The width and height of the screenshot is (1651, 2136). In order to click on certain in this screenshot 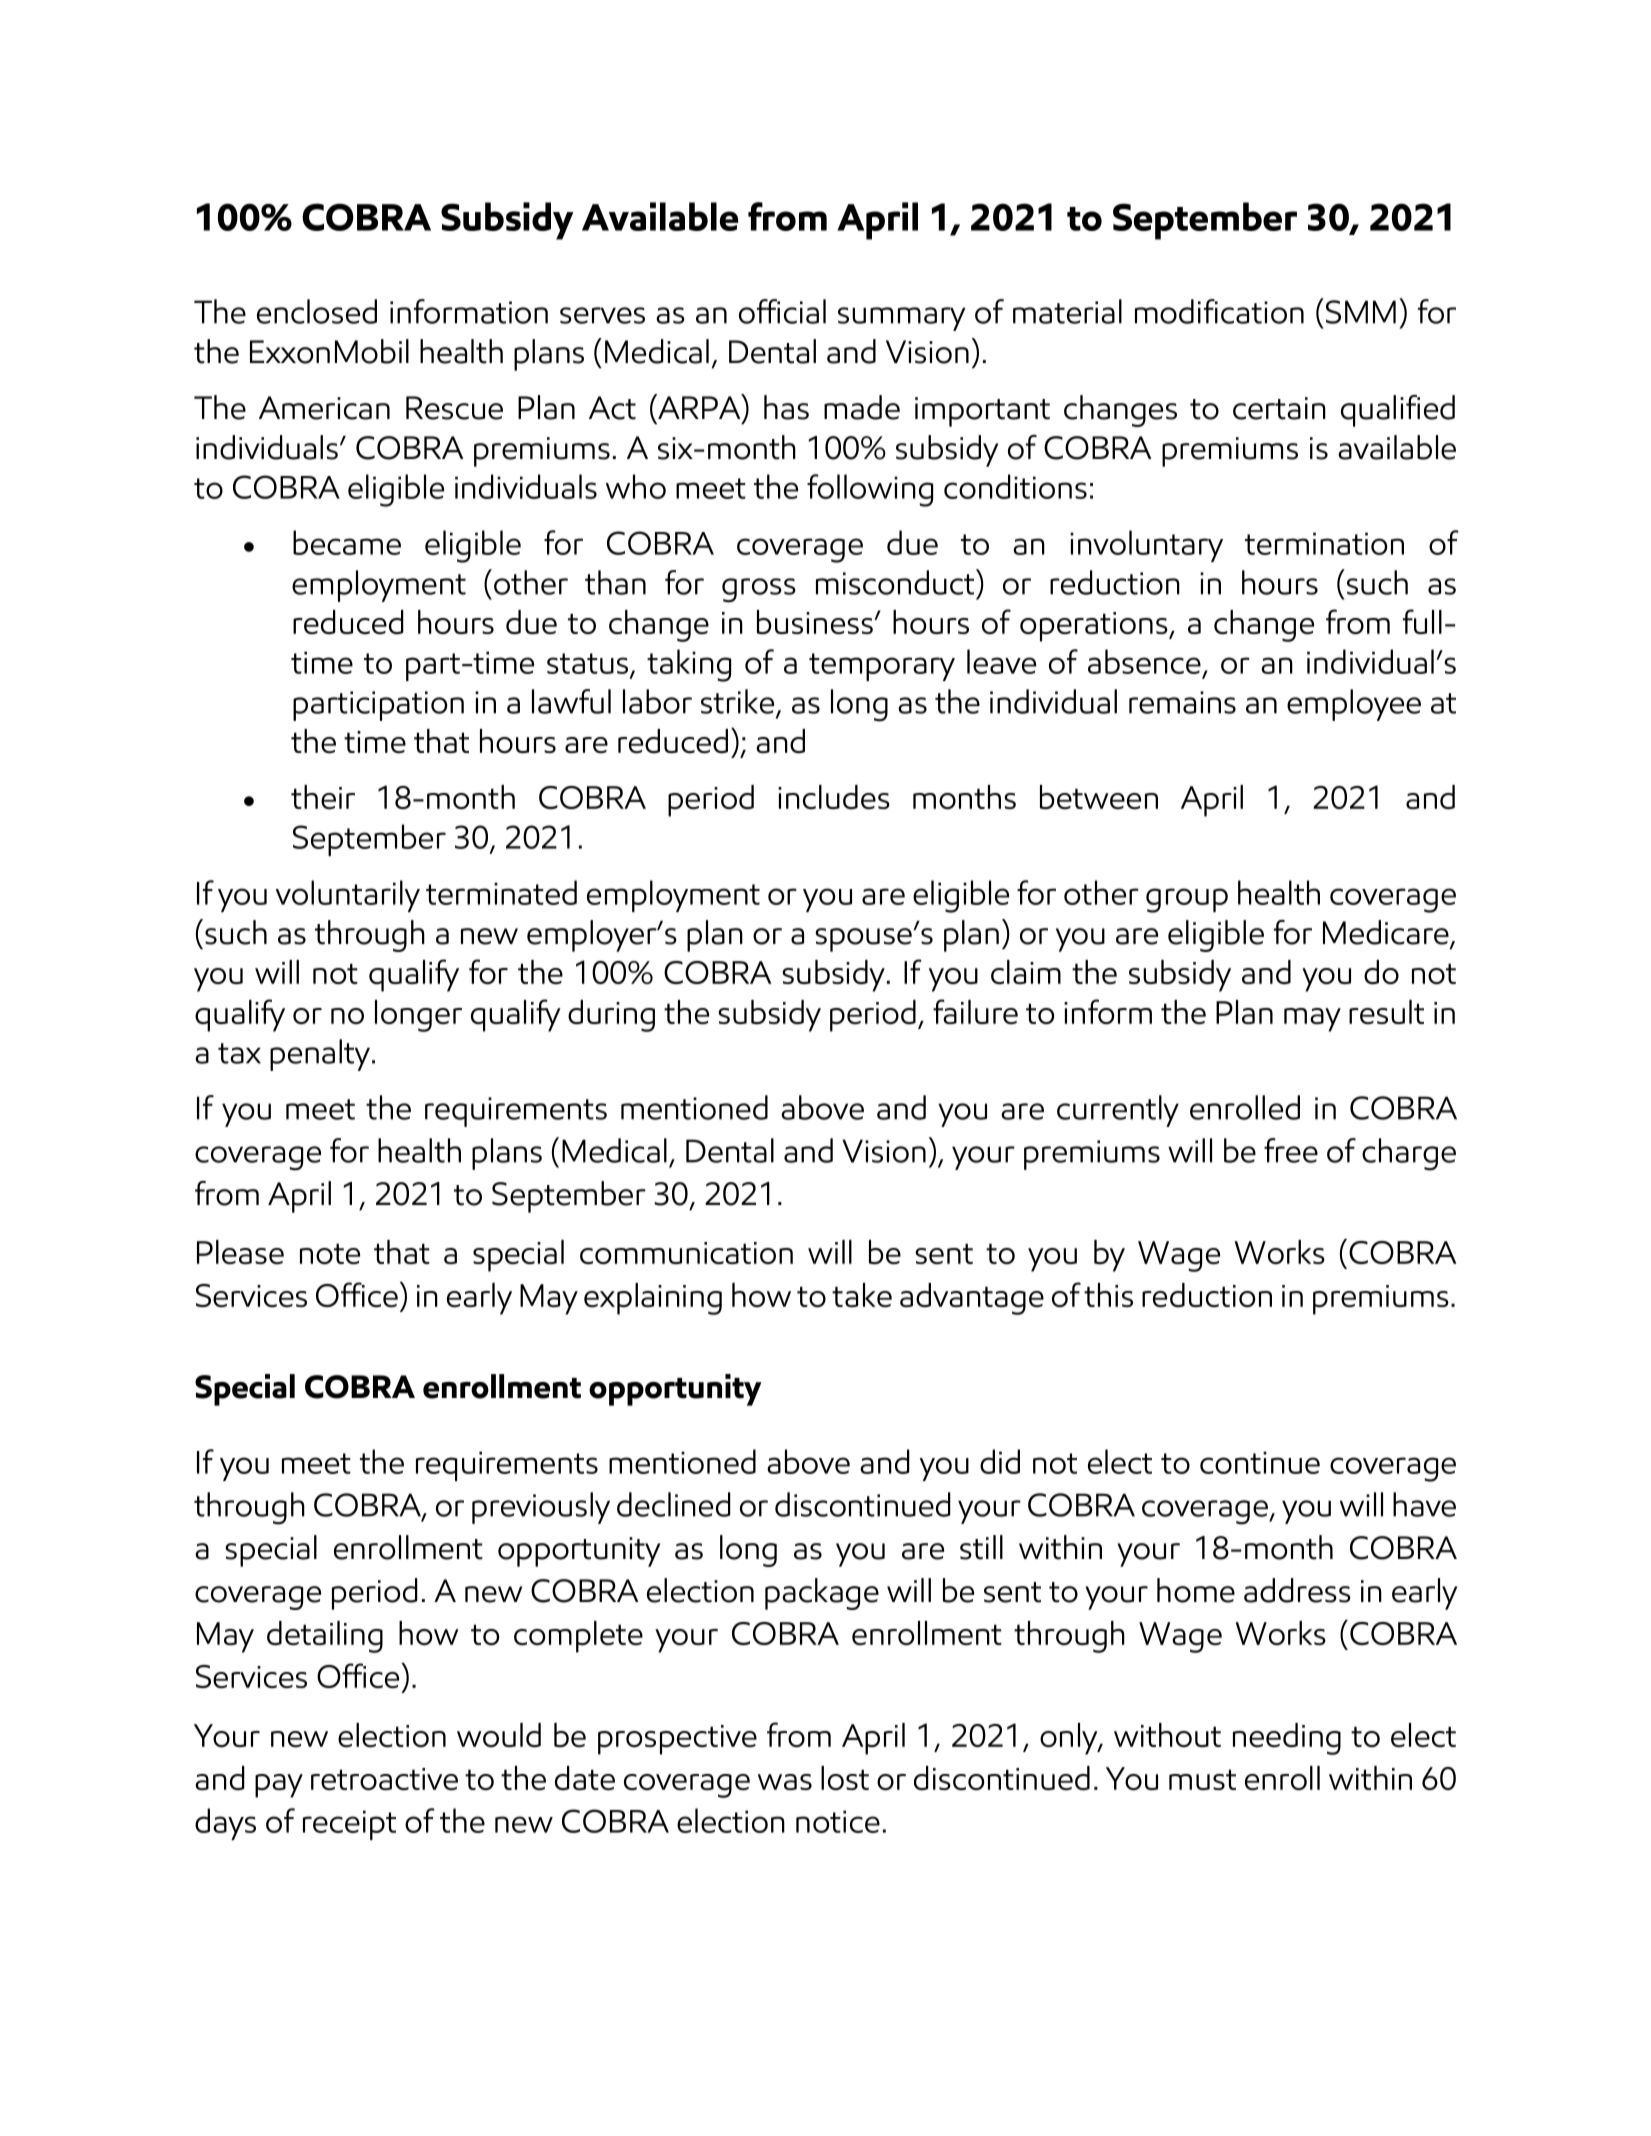, I will do `click(1279, 408)`.
